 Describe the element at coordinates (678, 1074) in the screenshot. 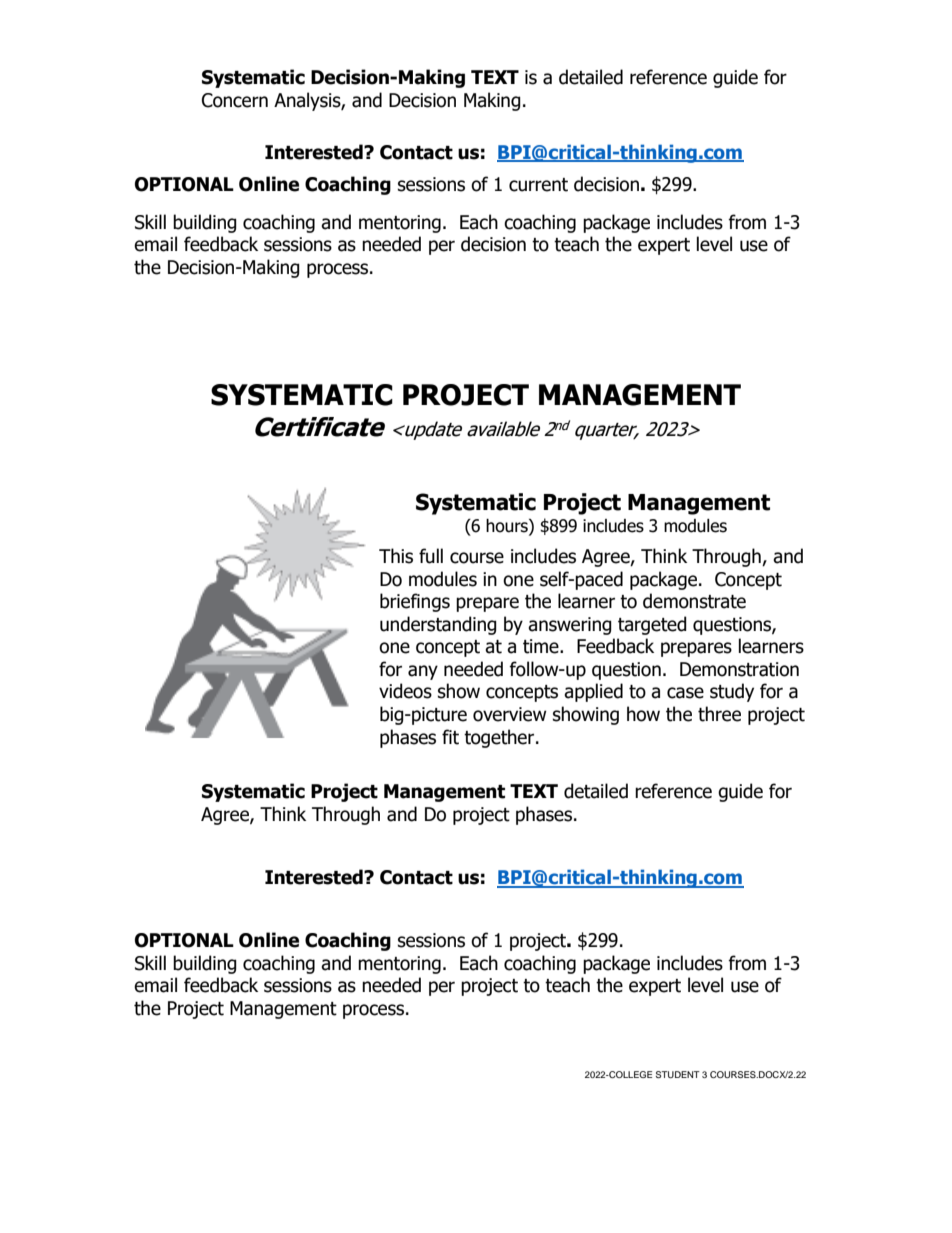

I see `STUDENT` at that location.
